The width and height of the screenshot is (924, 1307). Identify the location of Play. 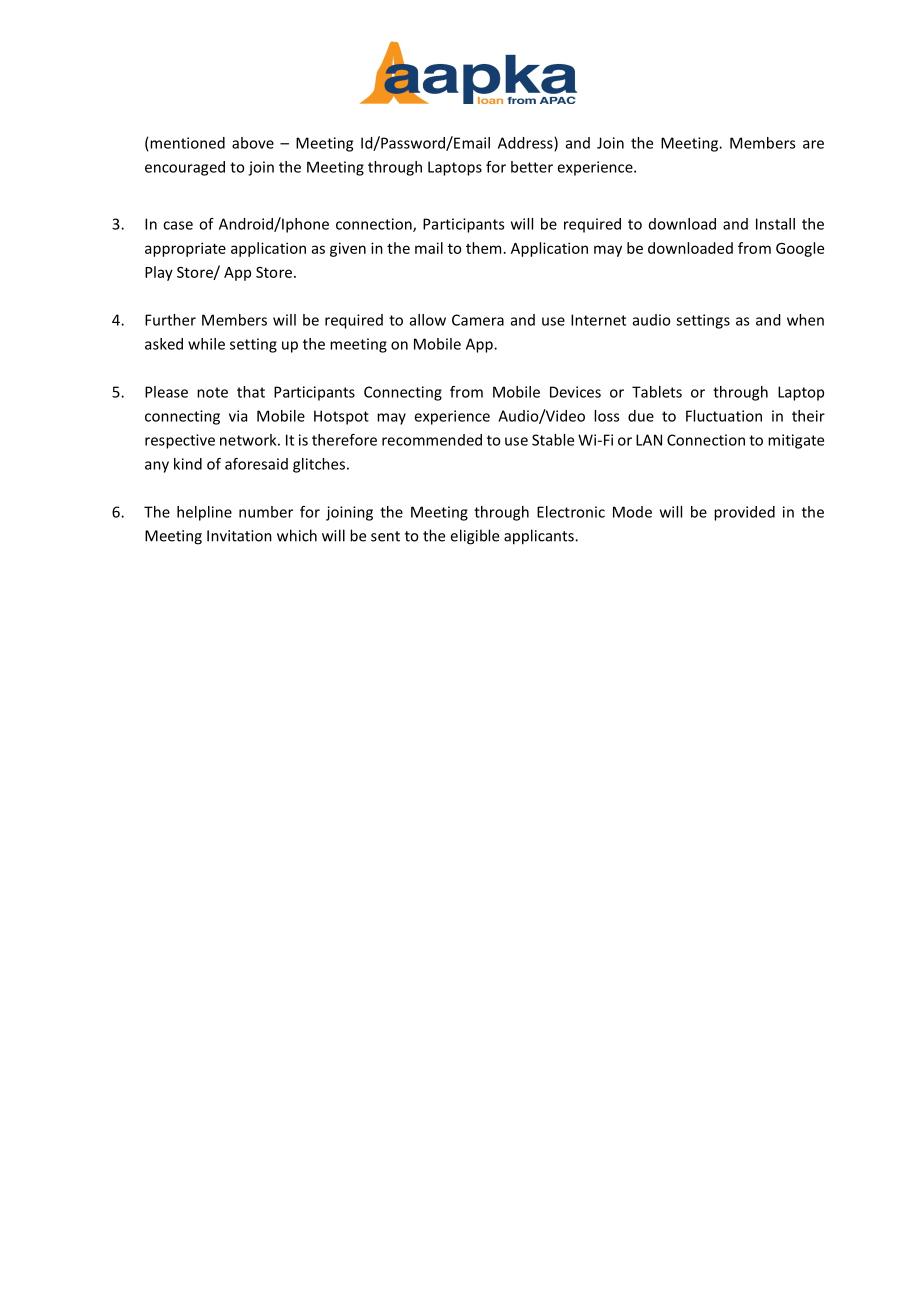
(159, 273).
